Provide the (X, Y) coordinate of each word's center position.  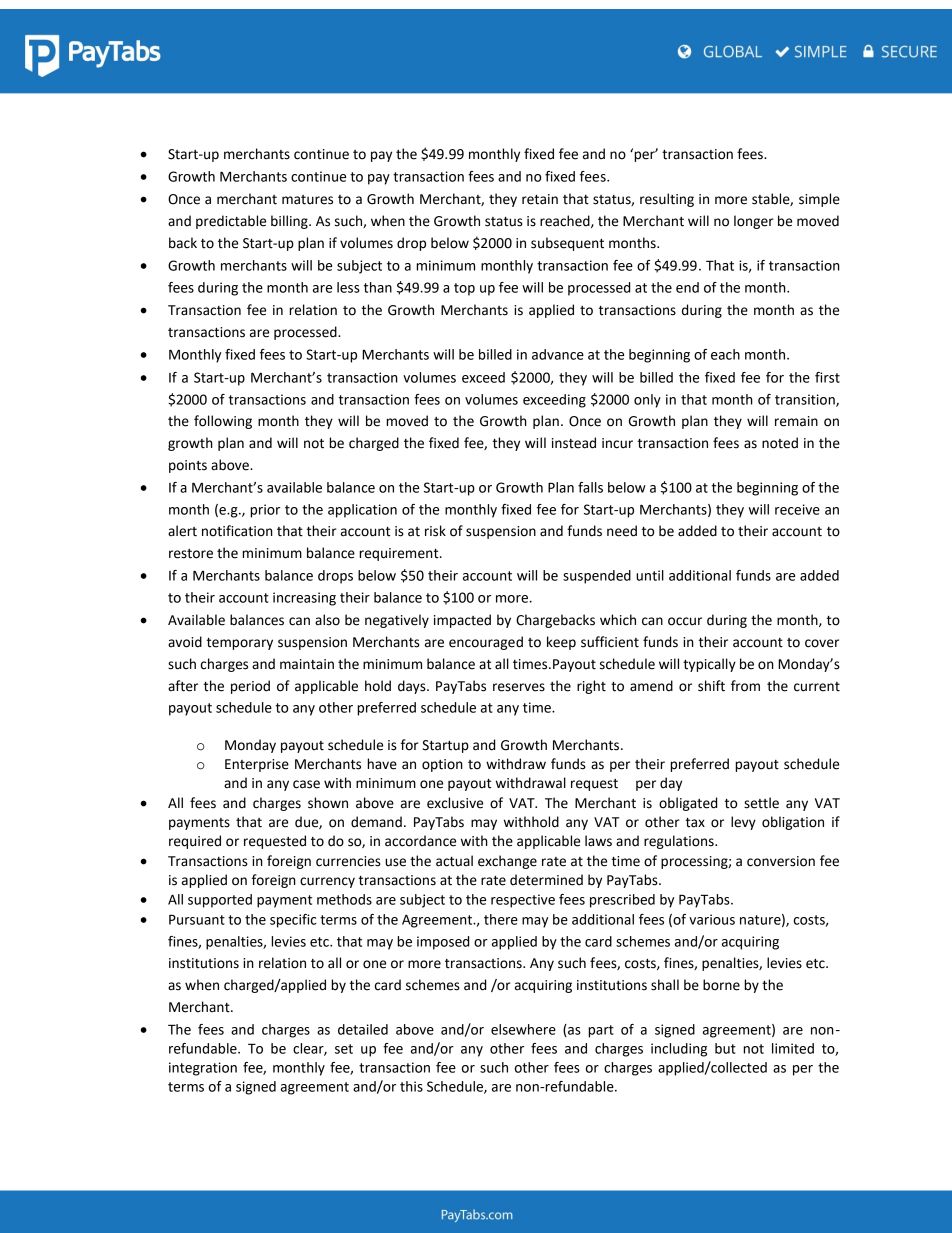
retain (540, 199)
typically (709, 665)
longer (754, 222)
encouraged (486, 643)
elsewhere (523, 1029)
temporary (240, 644)
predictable (231, 222)
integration (203, 1069)
